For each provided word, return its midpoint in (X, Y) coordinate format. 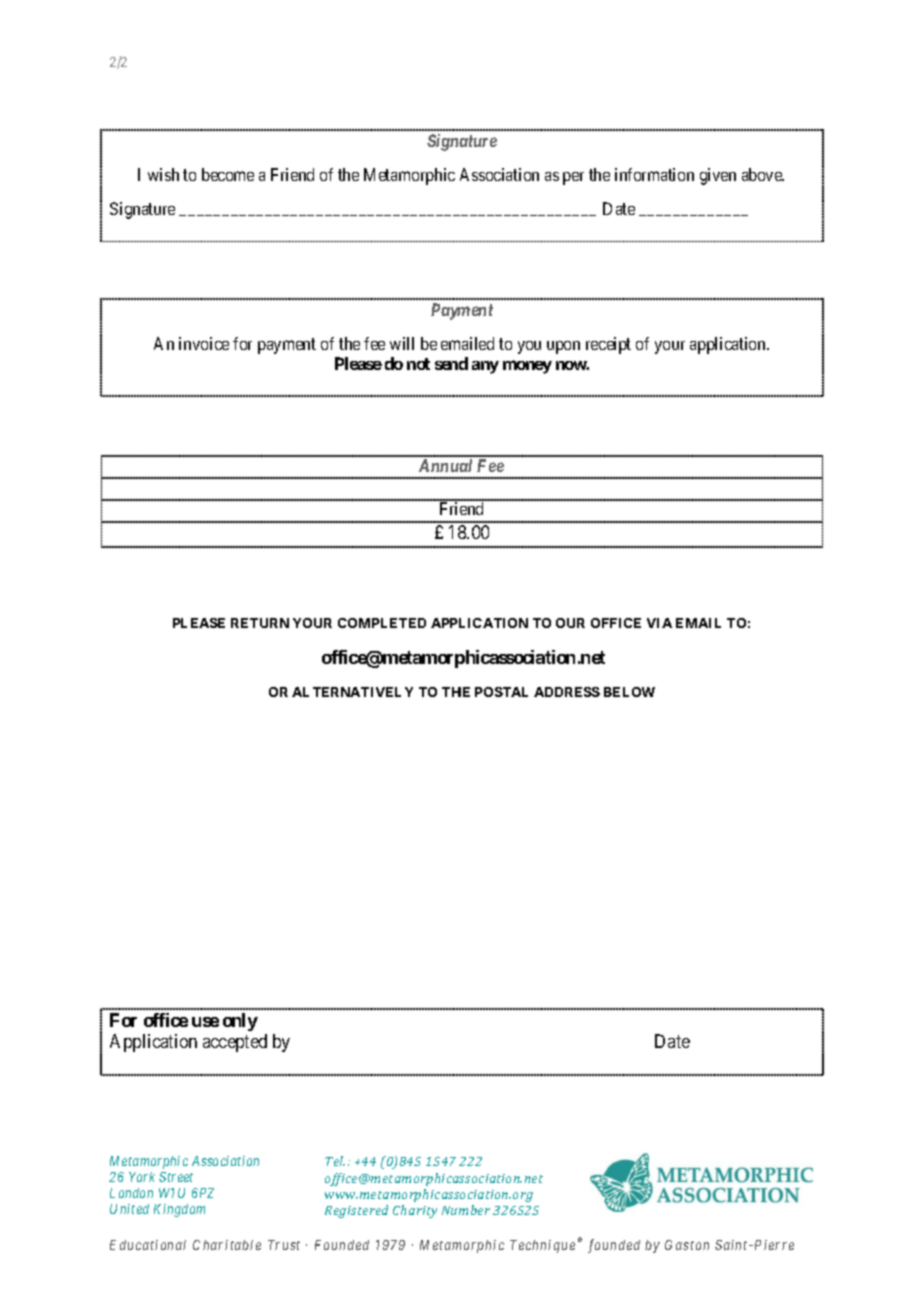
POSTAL (501, 692)
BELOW (629, 692)
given (718, 176)
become (228, 174)
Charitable (227, 1245)
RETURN (260, 623)
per (573, 178)
